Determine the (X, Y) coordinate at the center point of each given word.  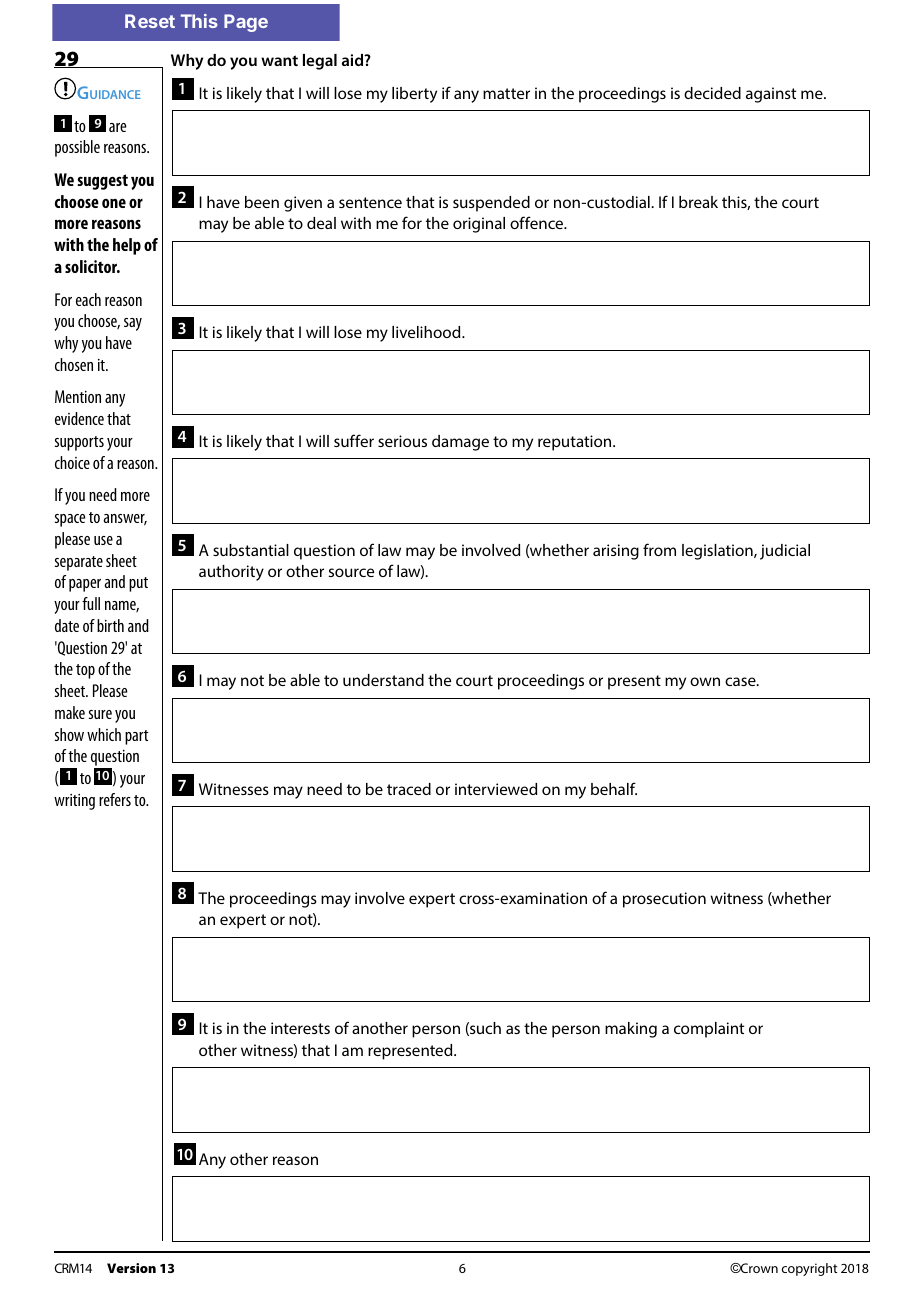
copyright (809, 1269)
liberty (414, 95)
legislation (718, 552)
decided (712, 93)
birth (110, 625)
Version (131, 1268)
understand (383, 680)
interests (300, 1028)
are (117, 127)
